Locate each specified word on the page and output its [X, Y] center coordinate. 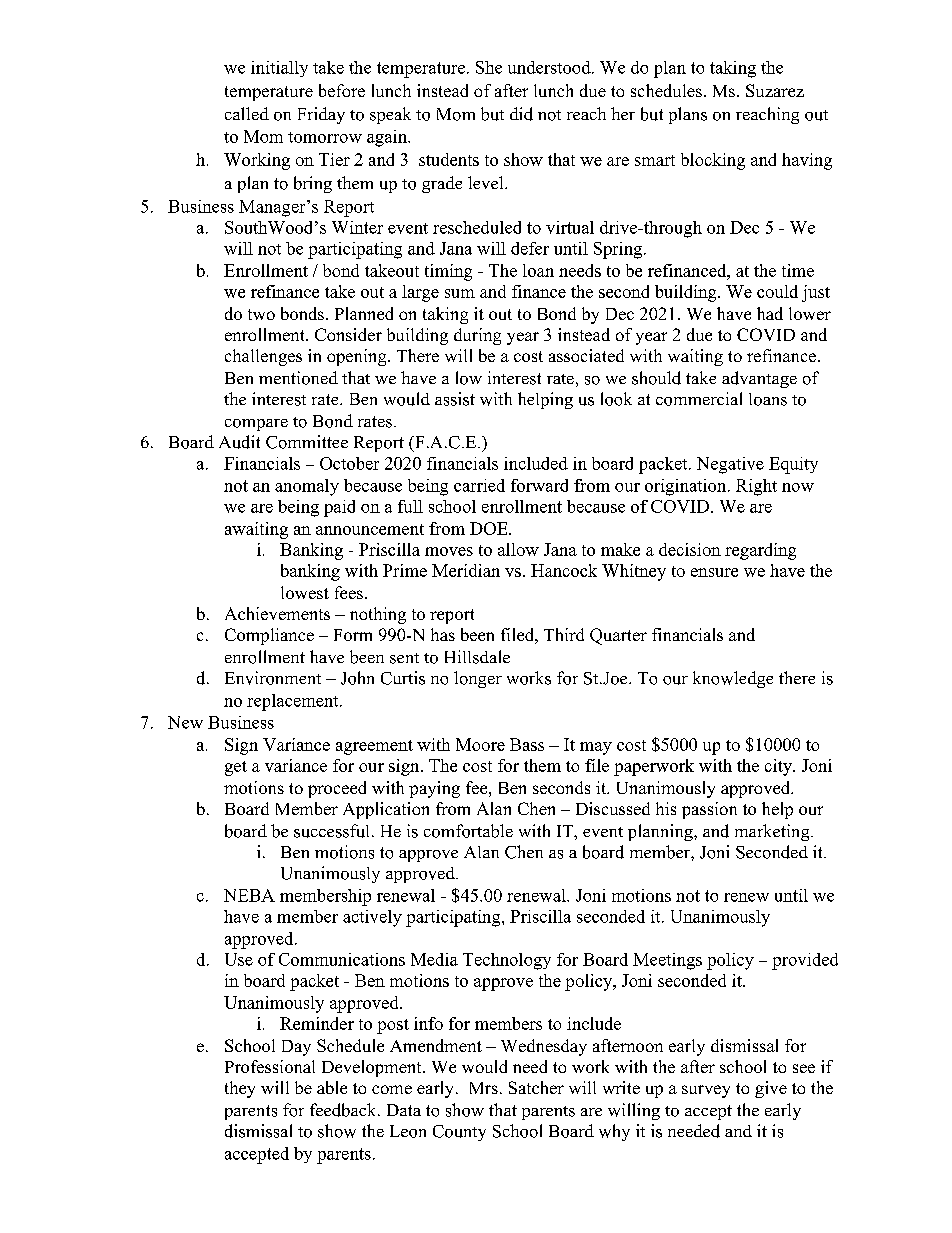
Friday [321, 115]
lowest [305, 592]
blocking [713, 161]
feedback [344, 1110]
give [771, 1089]
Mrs [484, 1088]
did [521, 114]
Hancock [564, 570]
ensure [714, 572]
